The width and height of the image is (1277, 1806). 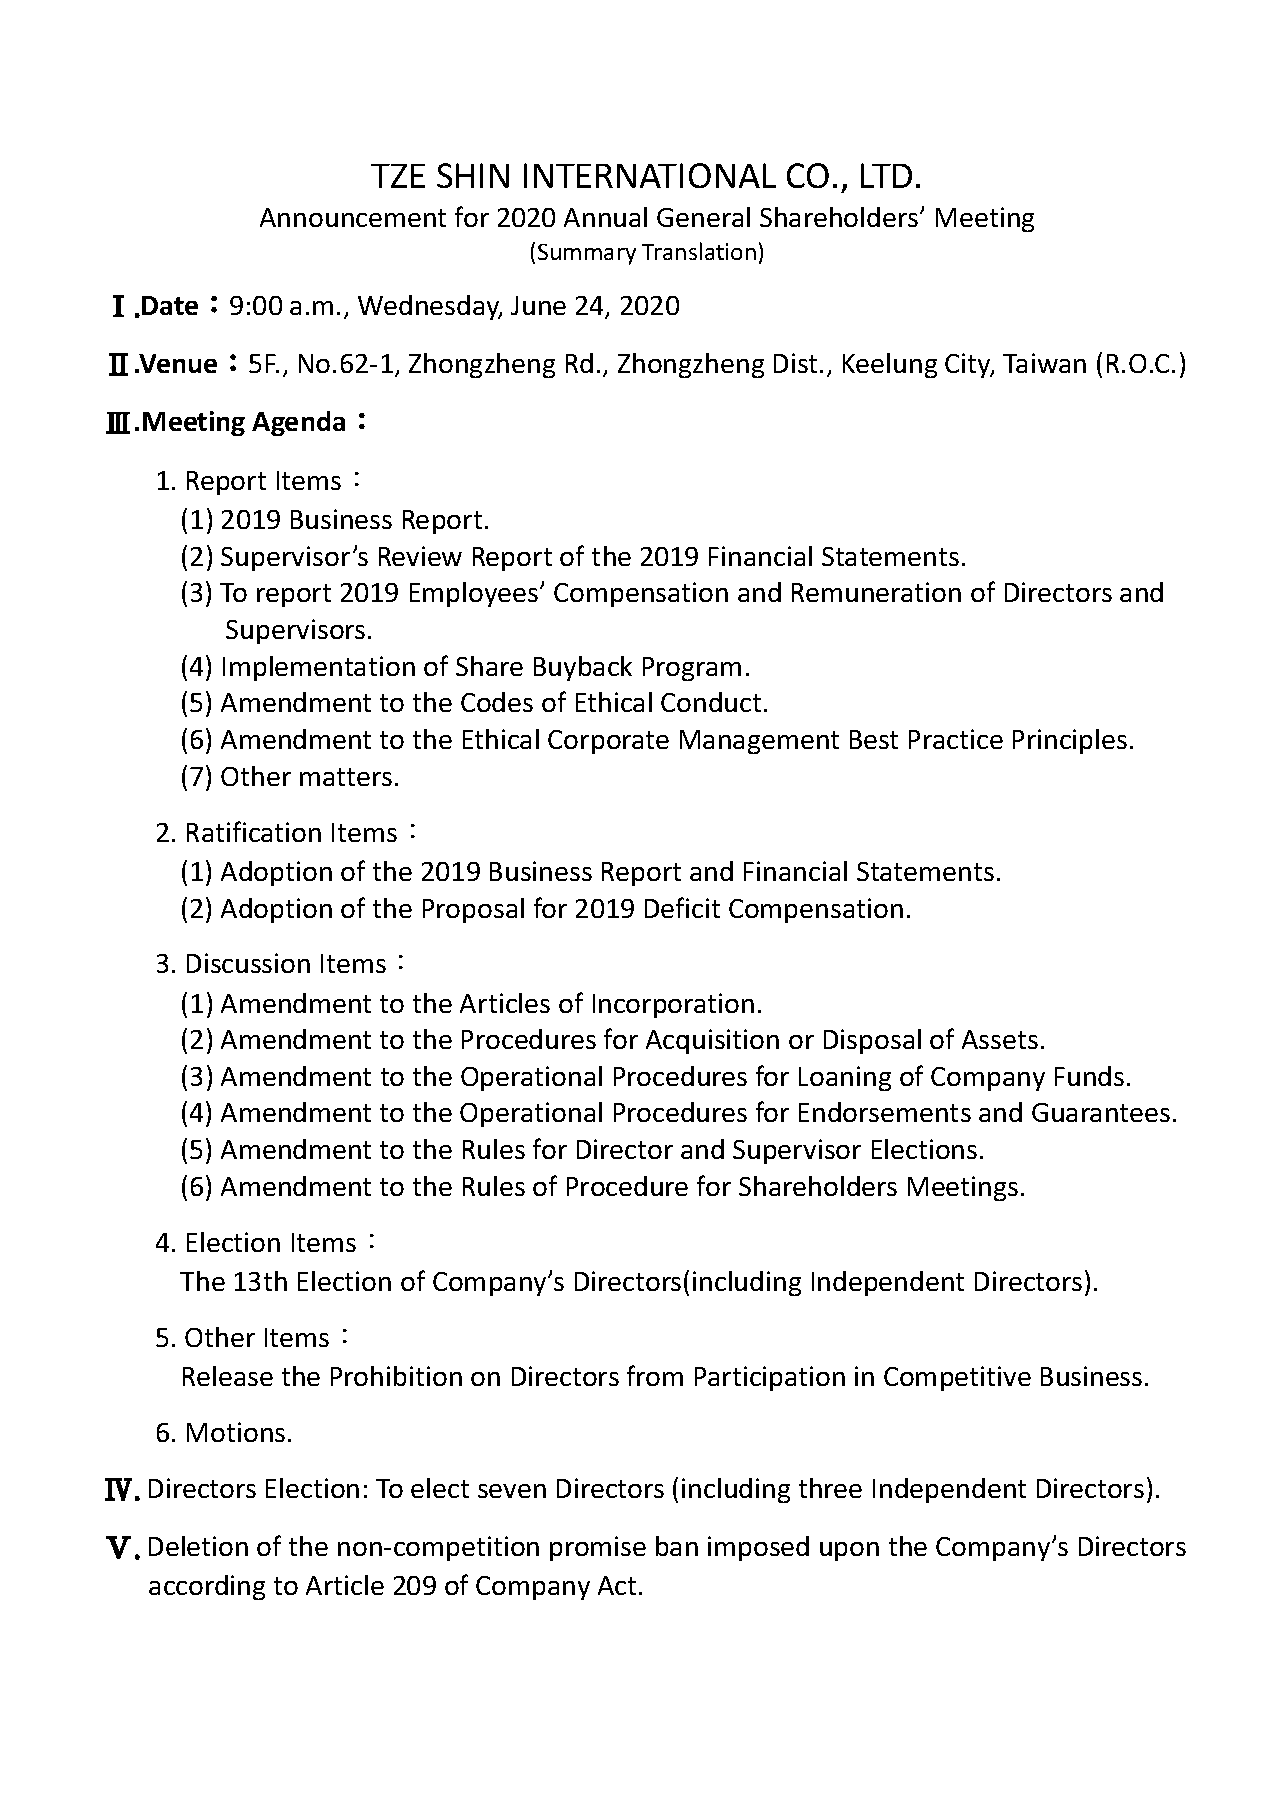 I want to click on Review, so click(x=420, y=556).
